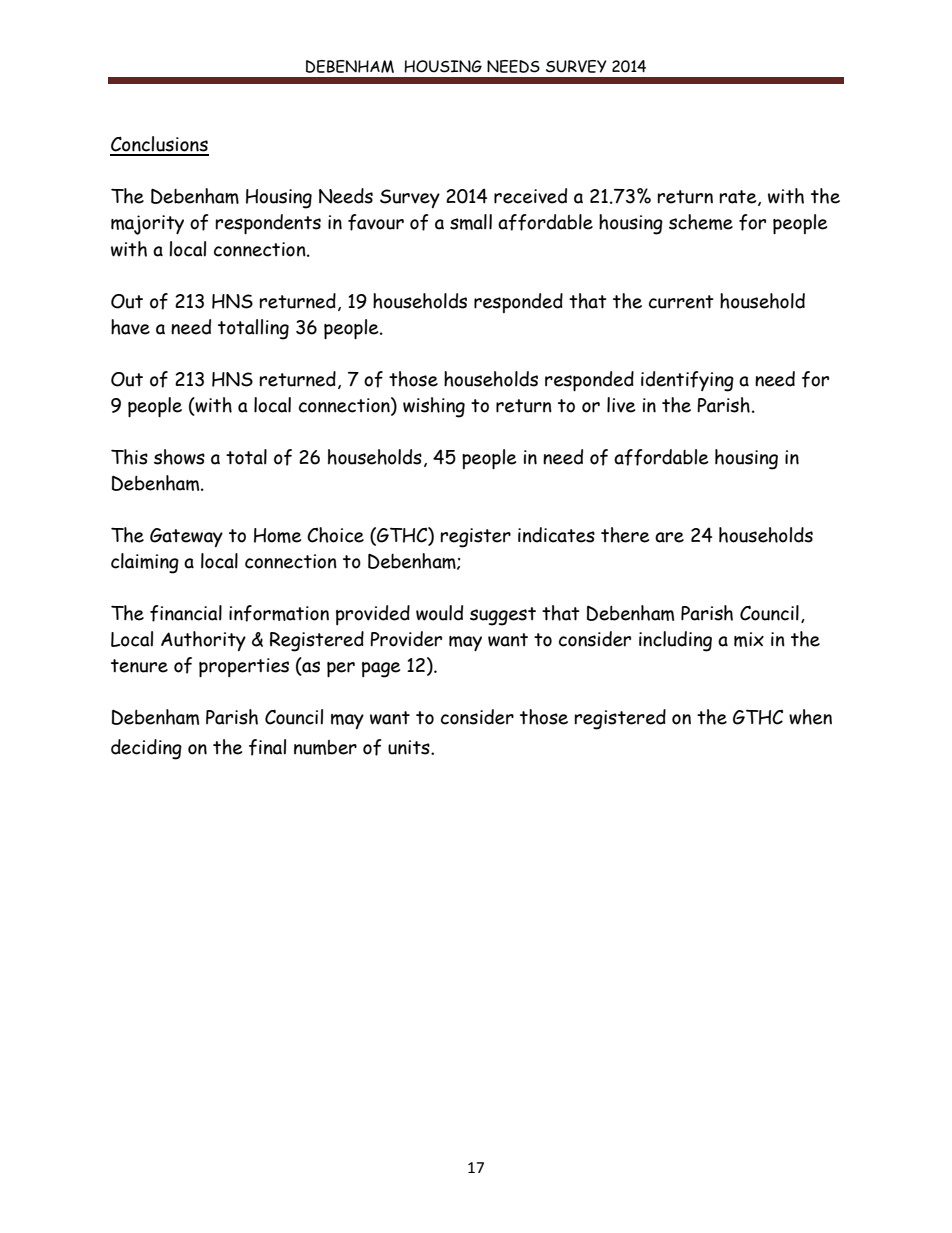 This image has width=952, height=1233. Describe the element at coordinates (410, 747) in the image. I see `units` at that location.
